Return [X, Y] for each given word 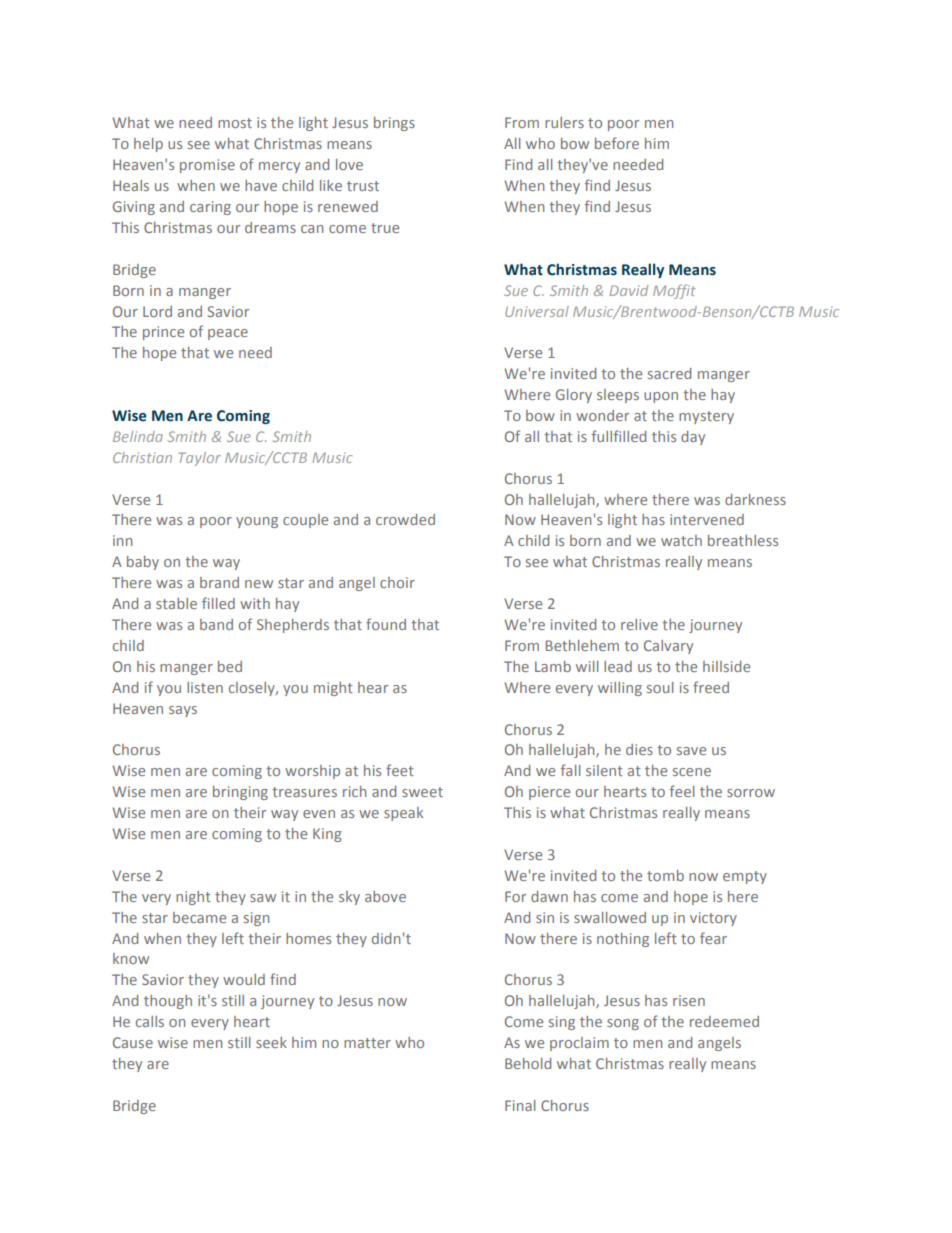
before [617, 143]
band [216, 624]
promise [207, 166]
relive [639, 624]
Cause [133, 1042]
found [386, 624]
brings [394, 124]
